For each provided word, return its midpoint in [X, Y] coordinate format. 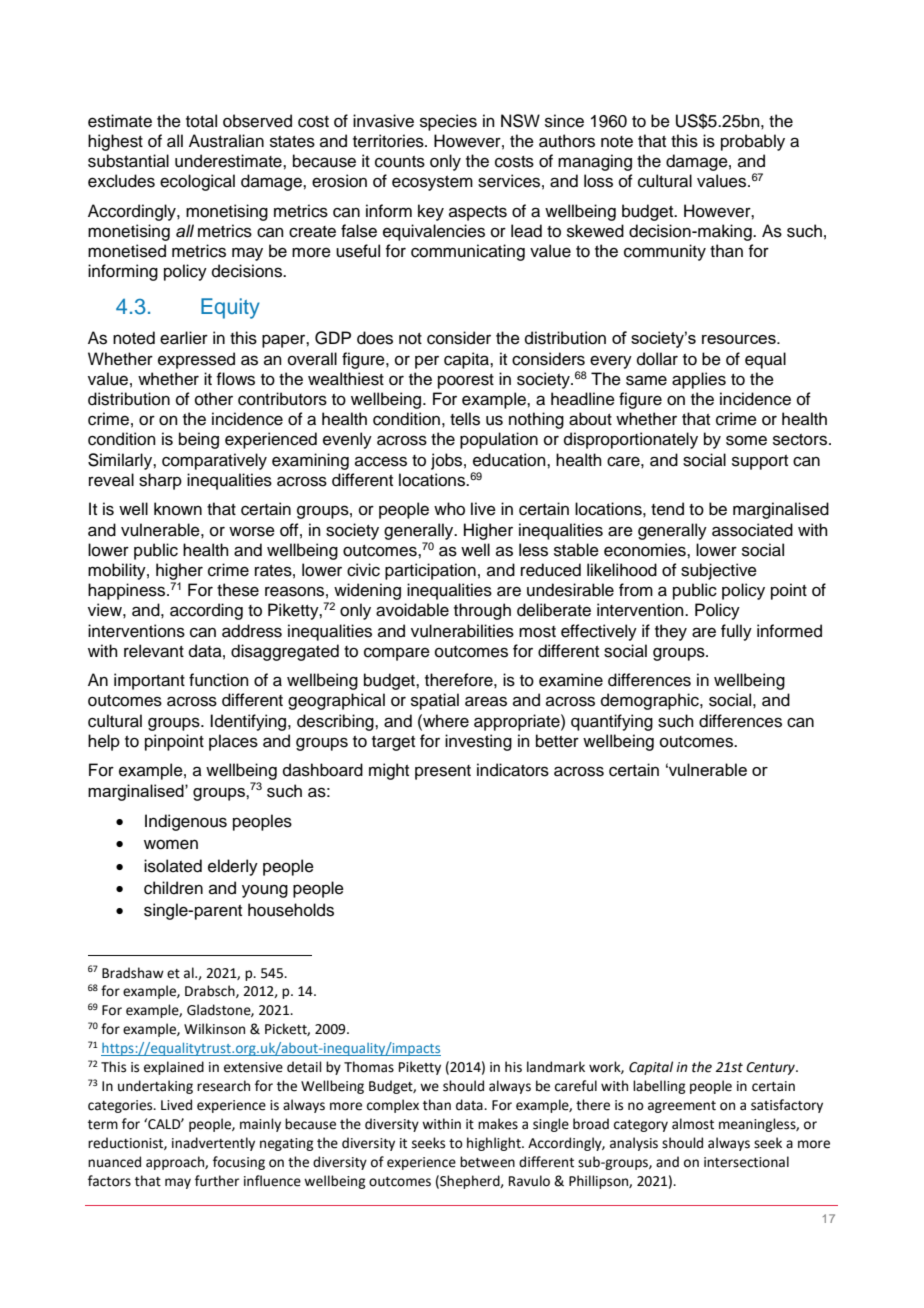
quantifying [612, 722]
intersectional [746, 1162]
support [760, 462]
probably [753, 142]
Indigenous [186, 822]
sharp [160, 481]
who [449, 509]
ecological [197, 182]
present [443, 772]
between [487, 1162]
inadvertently [213, 1144]
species [448, 122]
